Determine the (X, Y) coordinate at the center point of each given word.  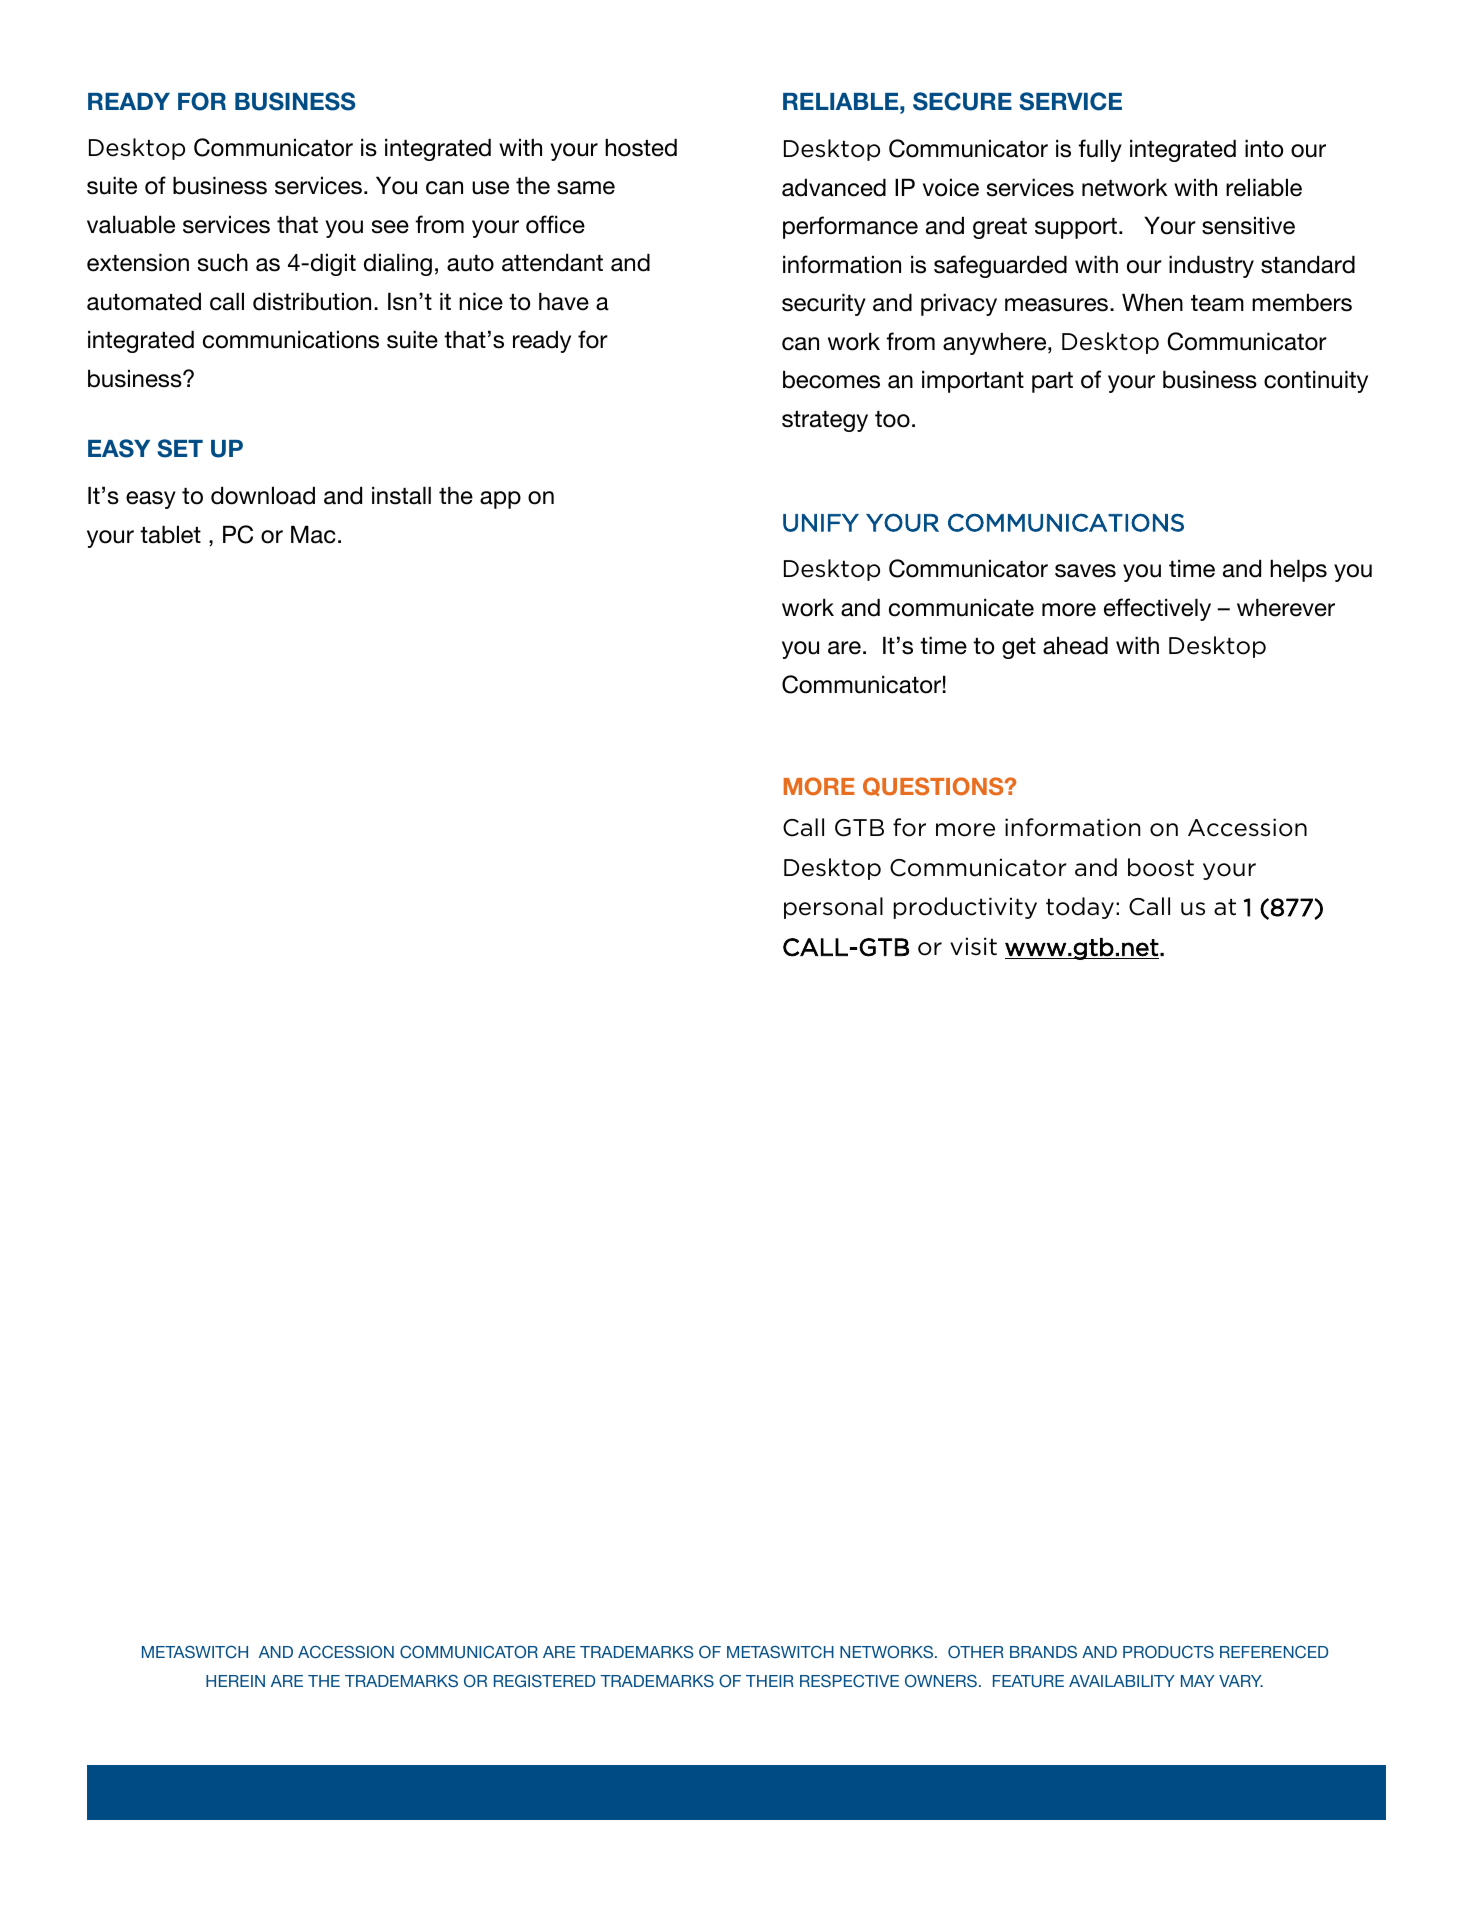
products (1168, 1651)
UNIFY (821, 523)
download (263, 495)
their (770, 1681)
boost (1161, 867)
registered (544, 1680)
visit (973, 946)
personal (833, 908)
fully (1100, 150)
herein (235, 1681)
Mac (313, 534)
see (390, 227)
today (1080, 908)
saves (1085, 571)
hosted (641, 147)
